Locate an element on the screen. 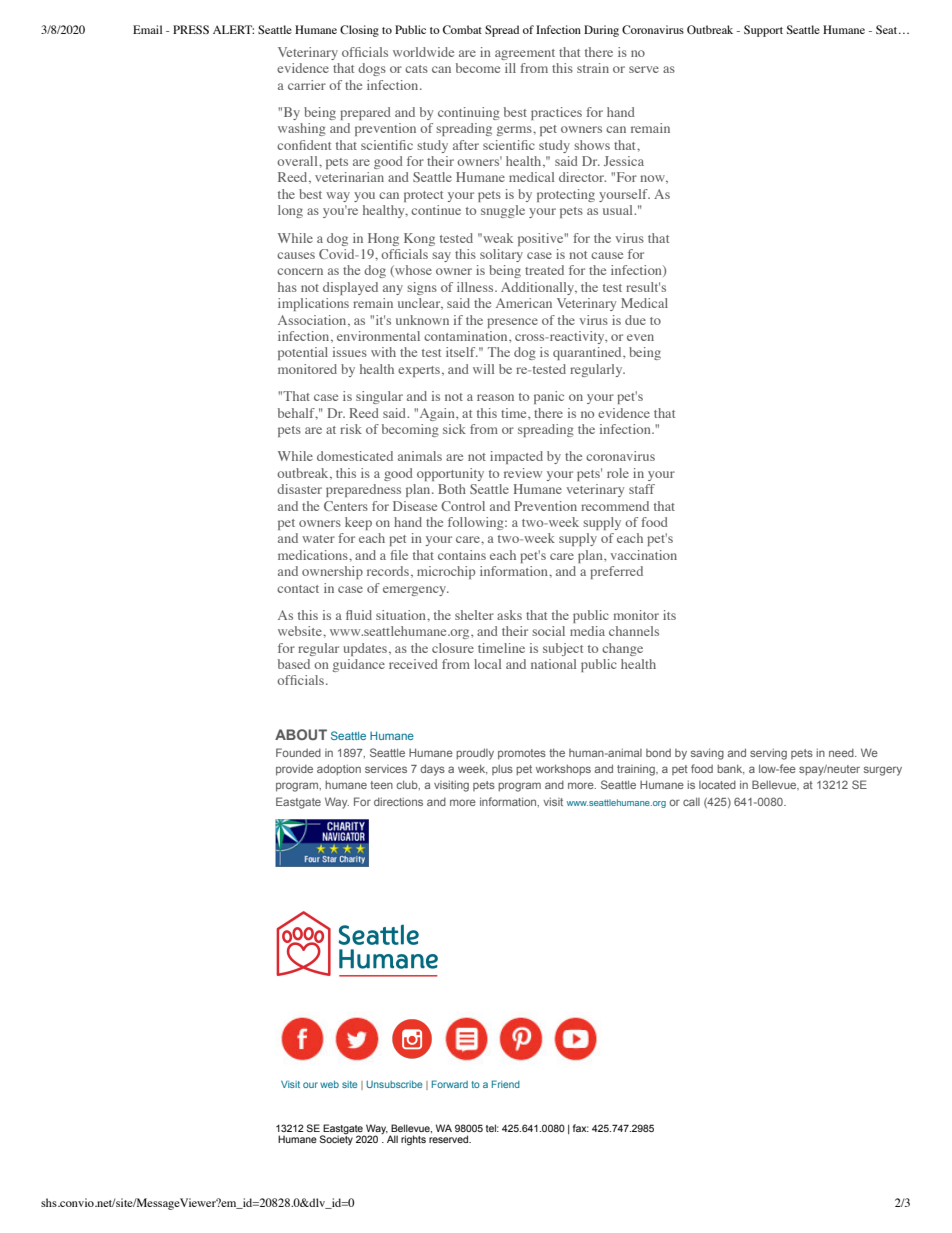  agreement is located at coordinates (525, 54).
